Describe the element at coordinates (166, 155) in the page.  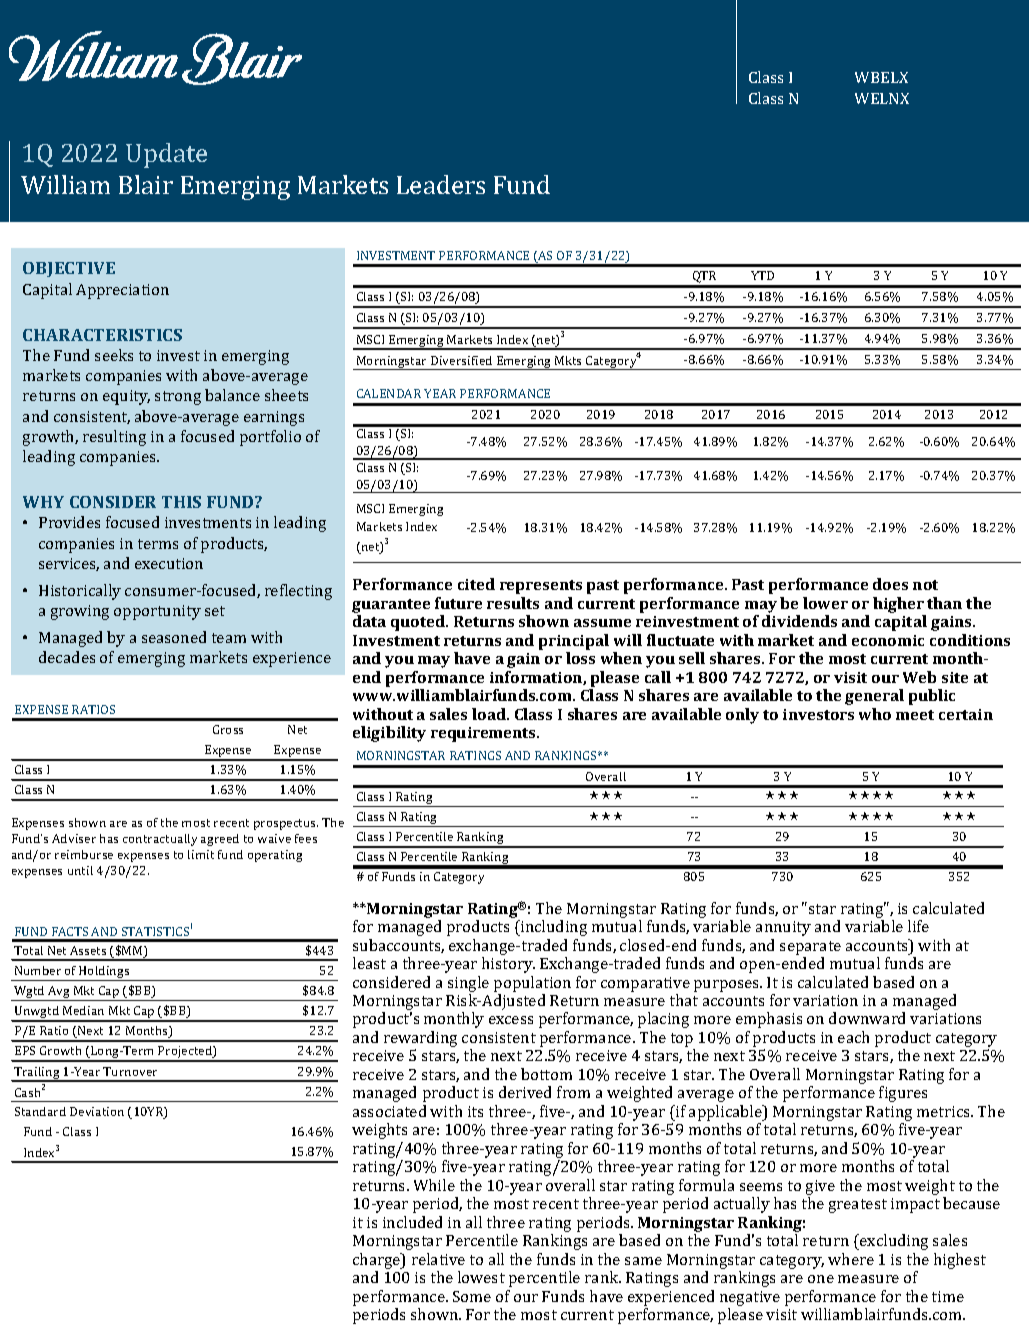
I see `Update` at that location.
